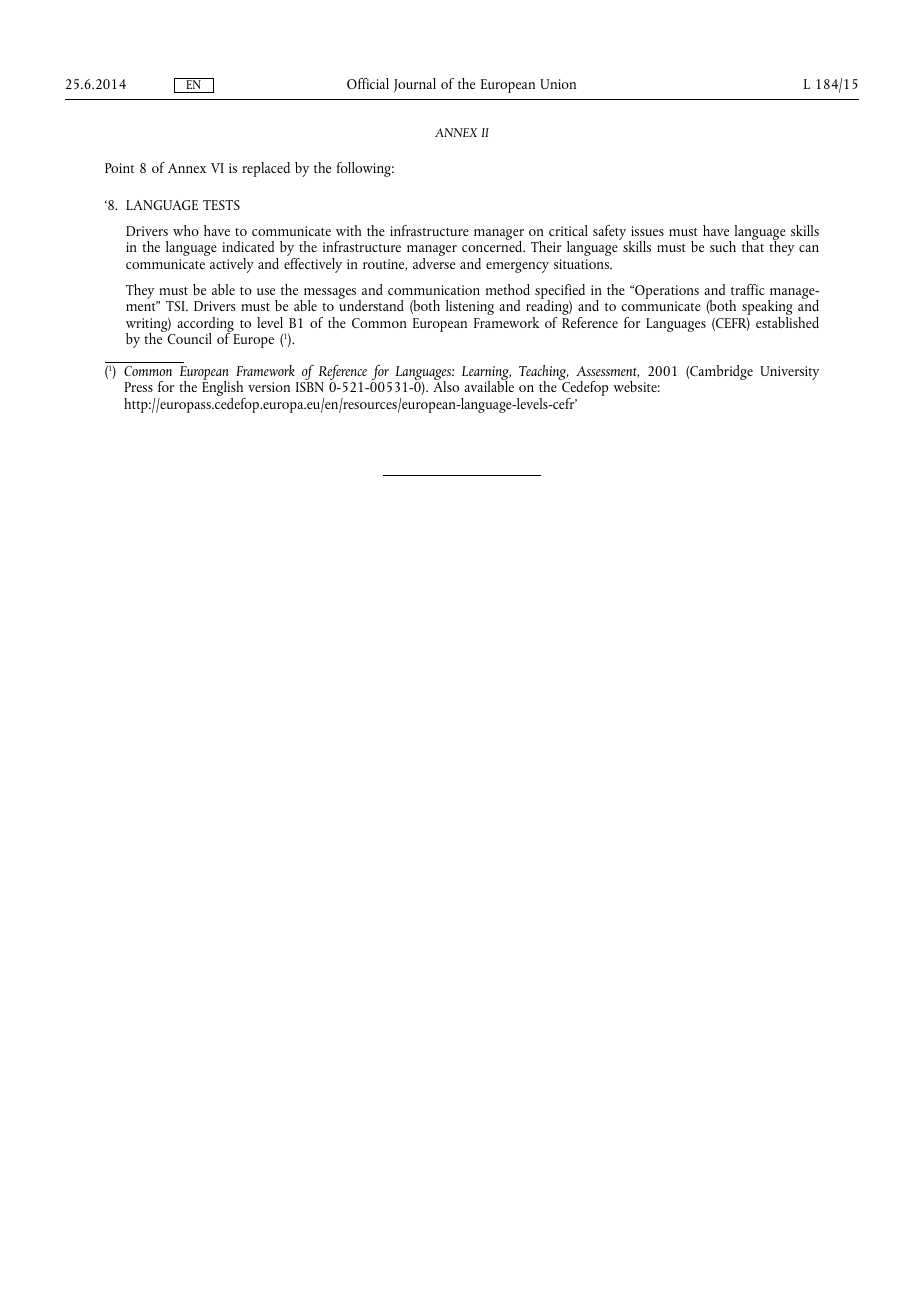  Describe the element at coordinates (647, 231) in the screenshot. I see `issues` at that location.
